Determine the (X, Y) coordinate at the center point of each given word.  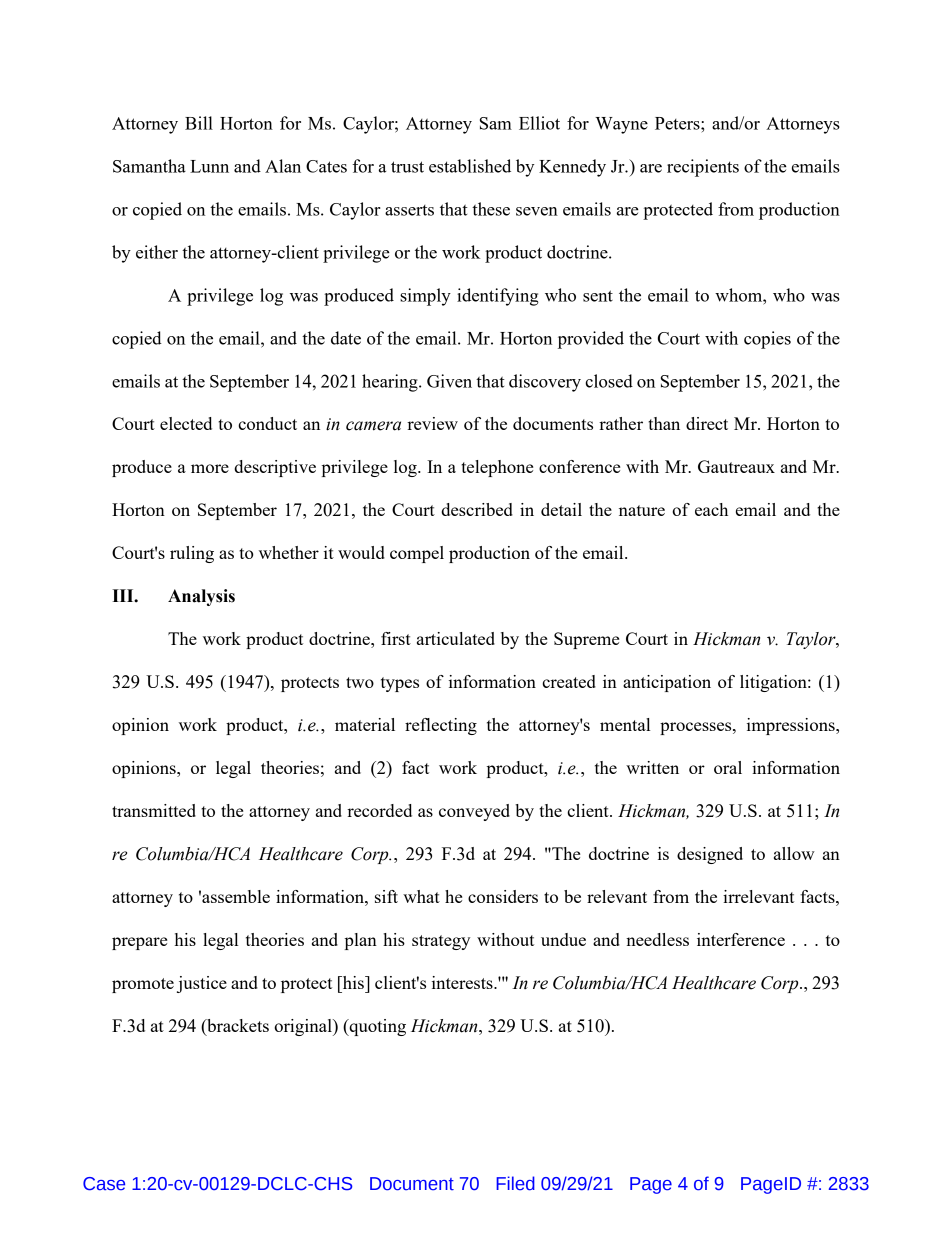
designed (710, 855)
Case (104, 1184)
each (711, 509)
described (477, 509)
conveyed (474, 812)
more (210, 468)
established (470, 166)
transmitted (154, 810)
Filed (515, 1183)
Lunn (209, 166)
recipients (703, 168)
